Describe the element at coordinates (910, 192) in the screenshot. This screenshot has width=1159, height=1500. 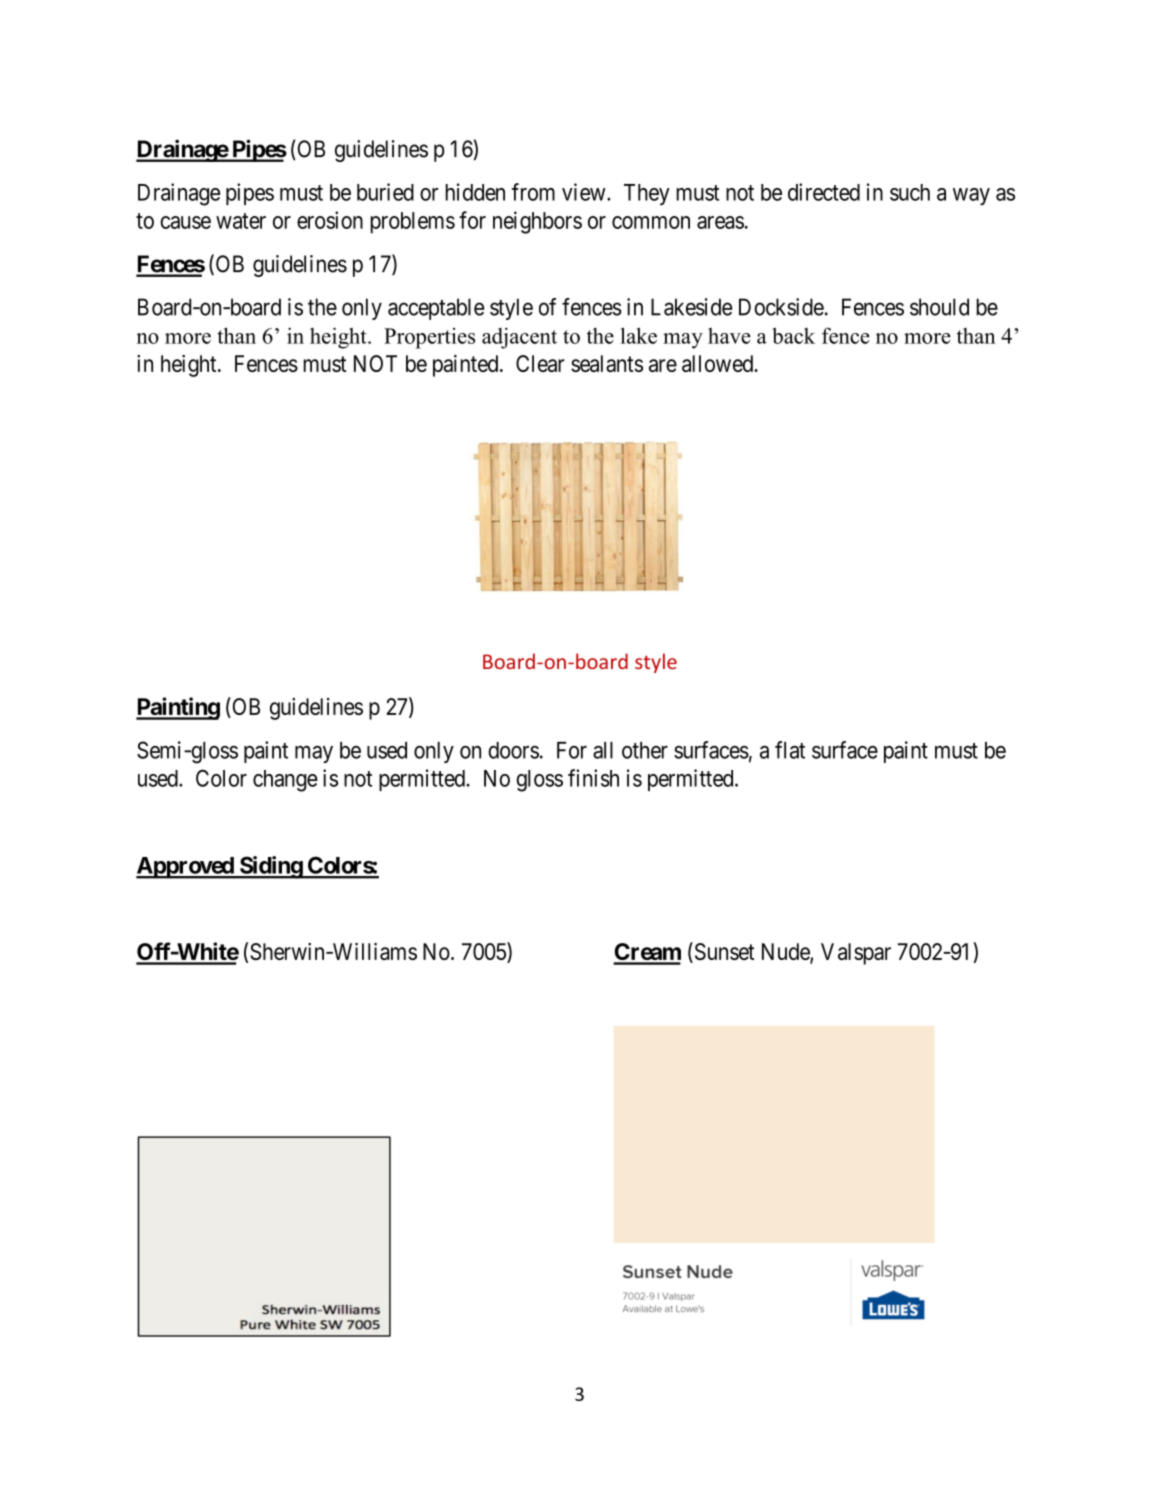
I see `such` at that location.
